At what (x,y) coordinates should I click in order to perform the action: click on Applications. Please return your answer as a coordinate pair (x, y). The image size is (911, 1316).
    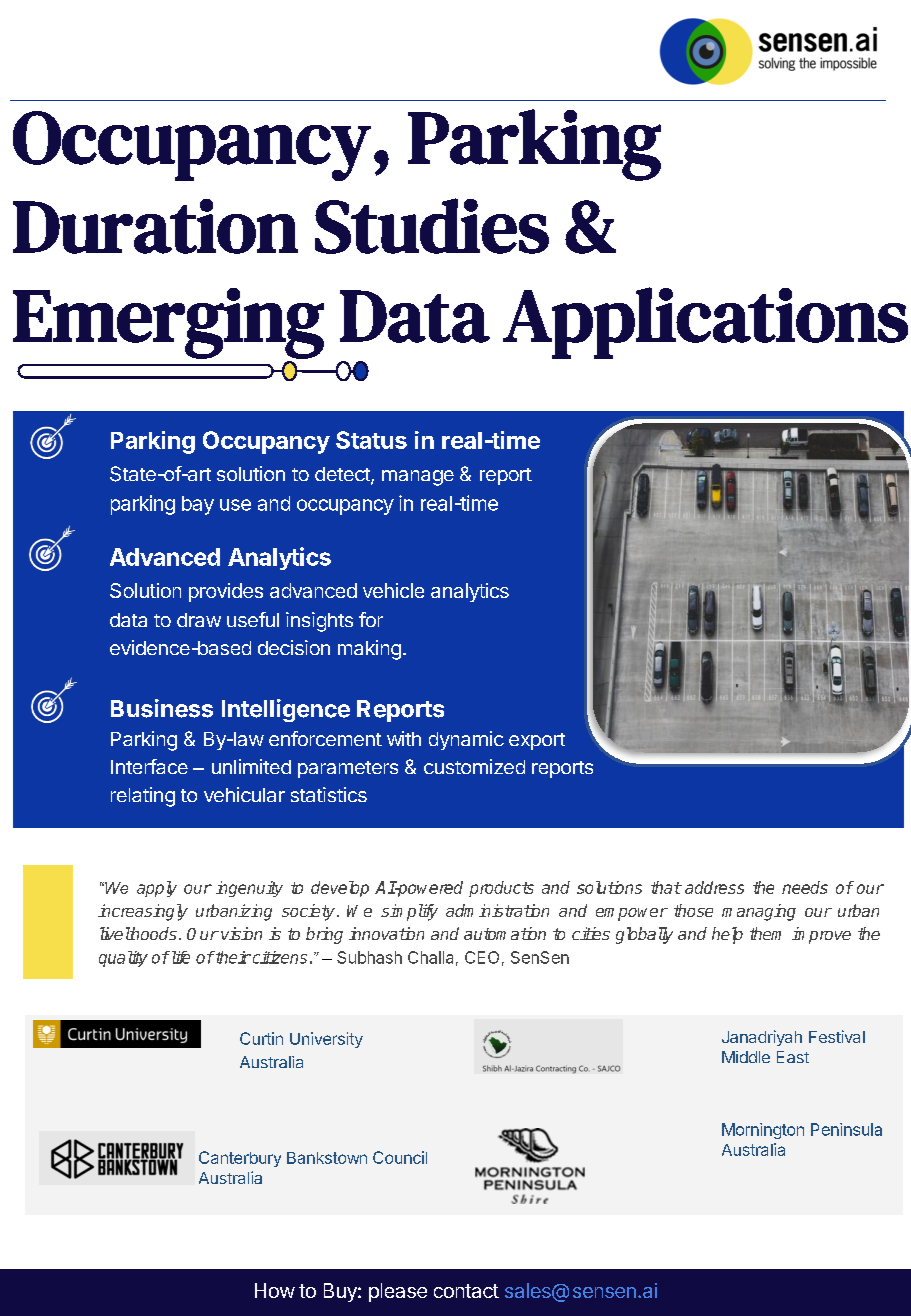
    Looking at the image, I should click on (705, 323).
